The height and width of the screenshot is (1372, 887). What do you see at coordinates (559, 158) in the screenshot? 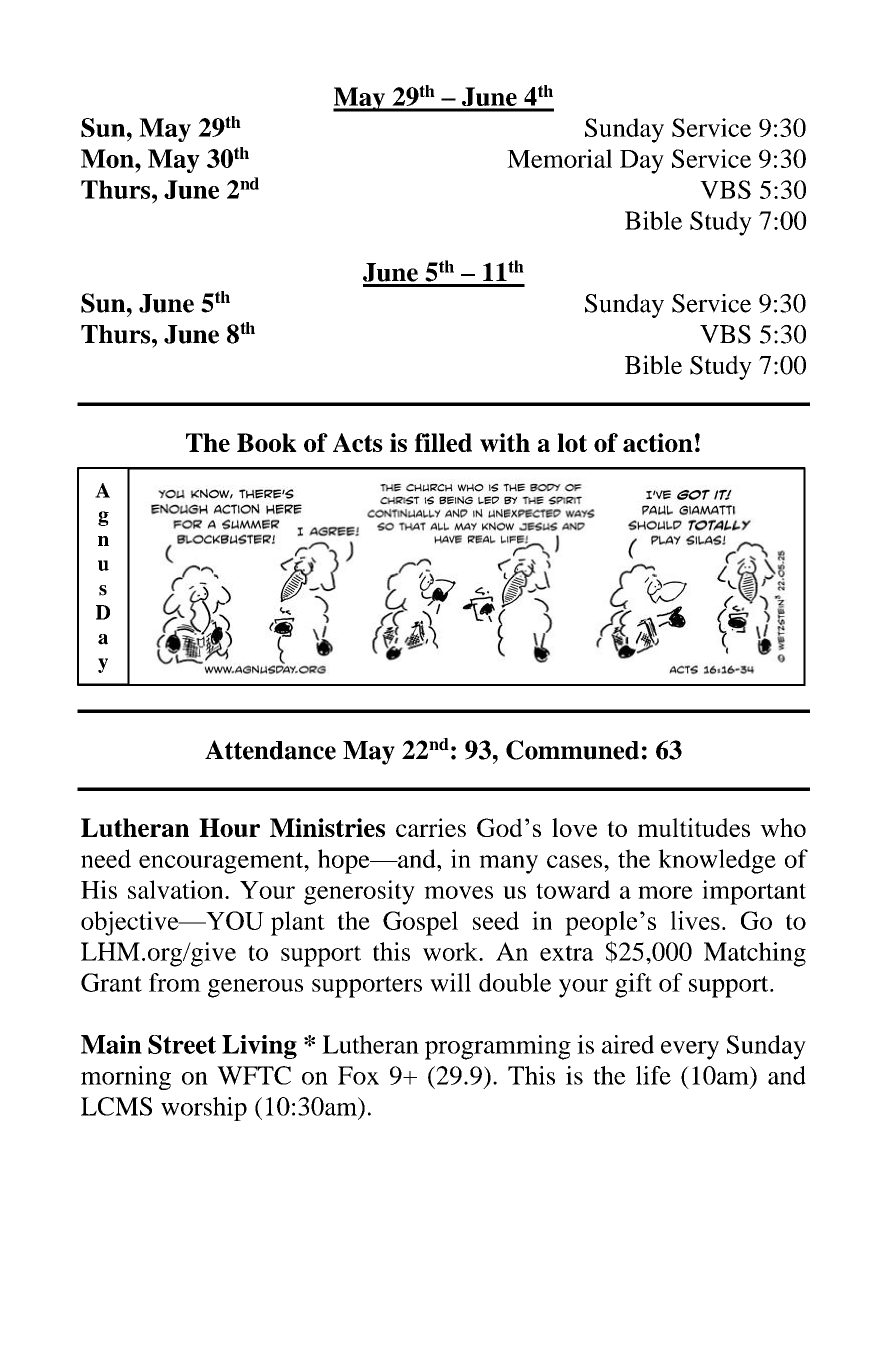
I see `Memorial` at bounding box center [559, 158].
